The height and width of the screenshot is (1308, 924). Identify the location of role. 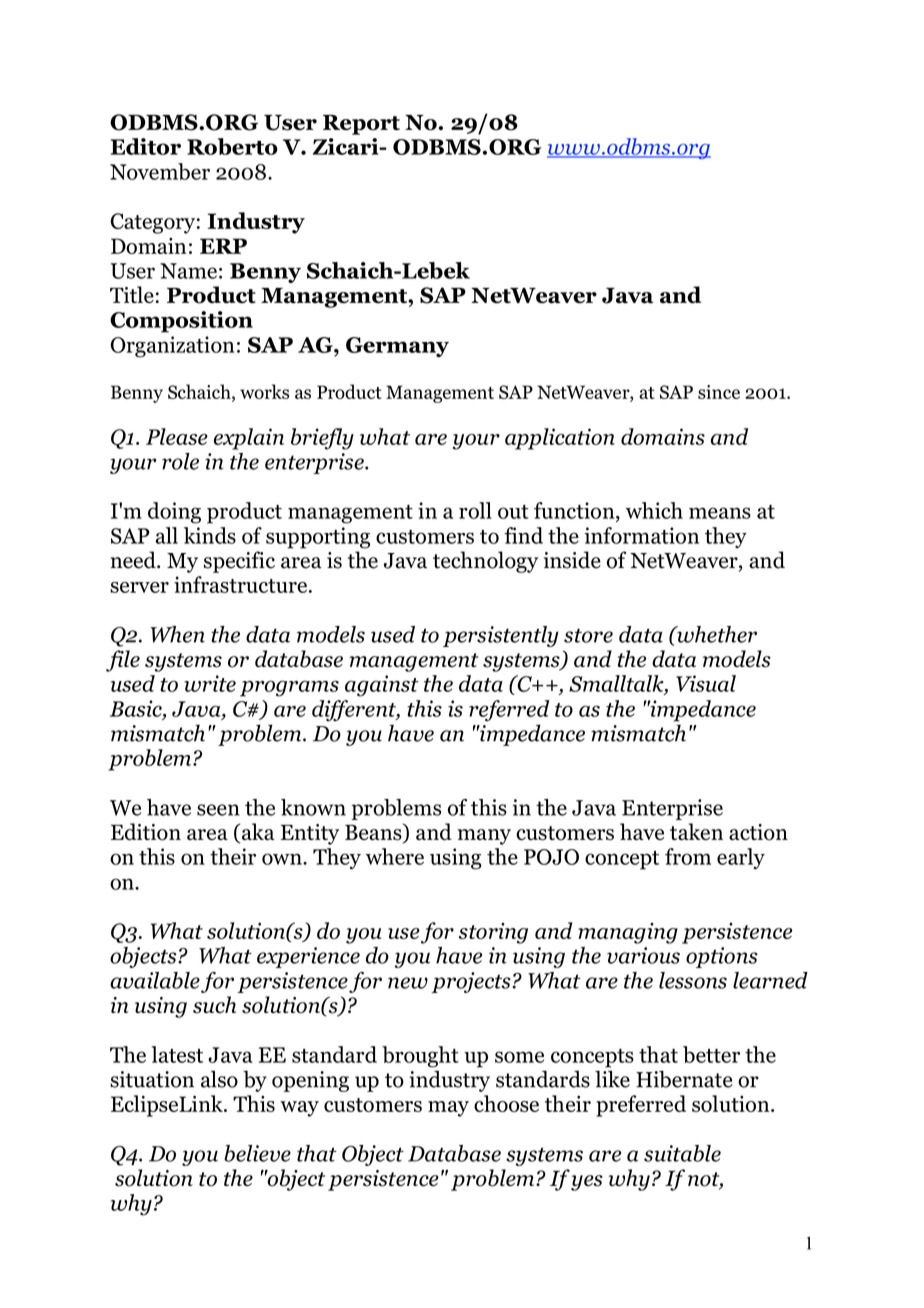
(180, 461).
